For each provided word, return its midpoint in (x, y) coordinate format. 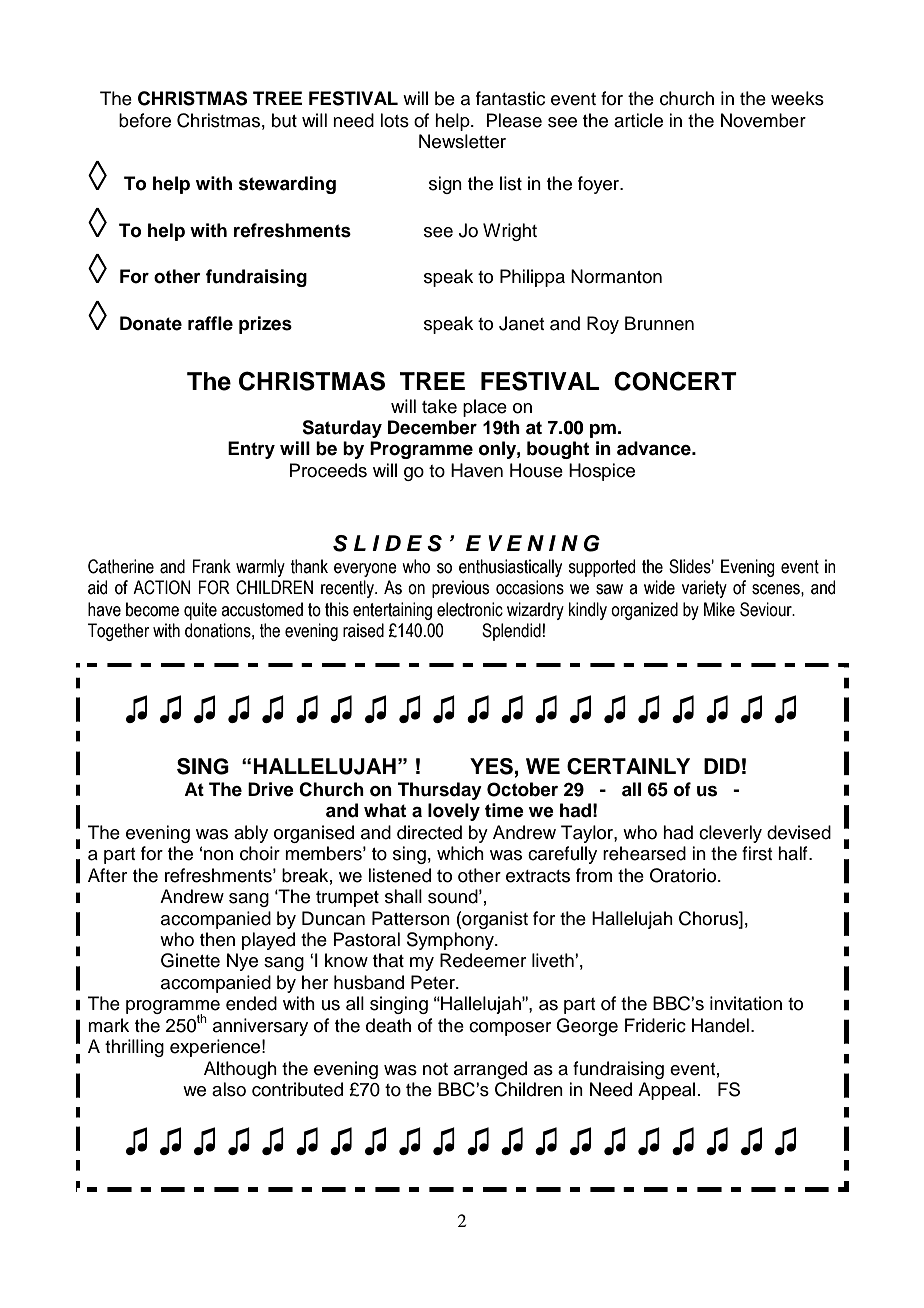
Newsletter (462, 141)
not (435, 1069)
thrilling (134, 1048)
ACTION (162, 587)
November (763, 120)
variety (704, 589)
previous (460, 589)
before (145, 120)
